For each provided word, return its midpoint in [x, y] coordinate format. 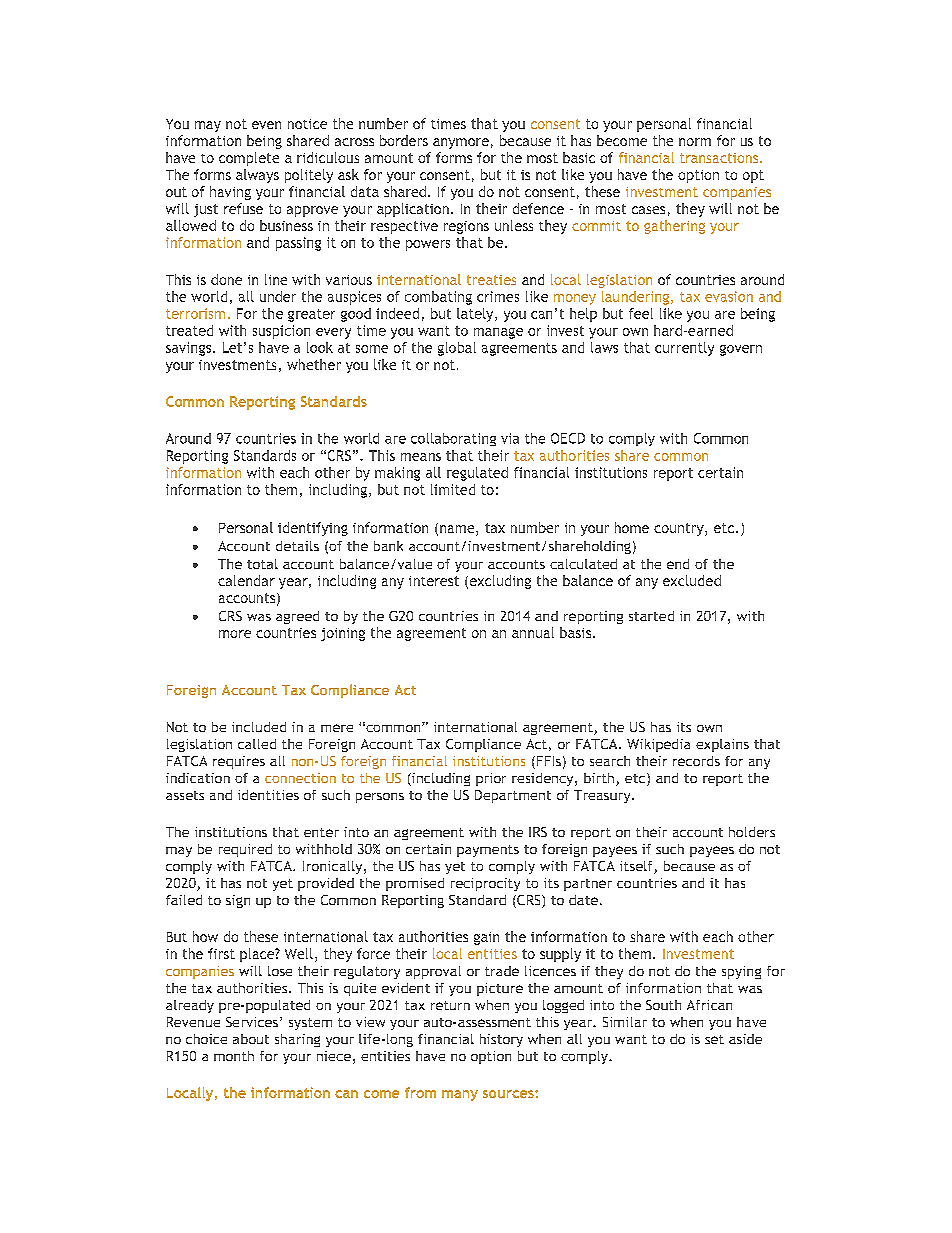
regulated [477, 474]
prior [491, 779]
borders [404, 140]
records [696, 761]
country [680, 529]
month [234, 1056]
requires [239, 762]
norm [695, 142]
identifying [313, 529]
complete [249, 159]
